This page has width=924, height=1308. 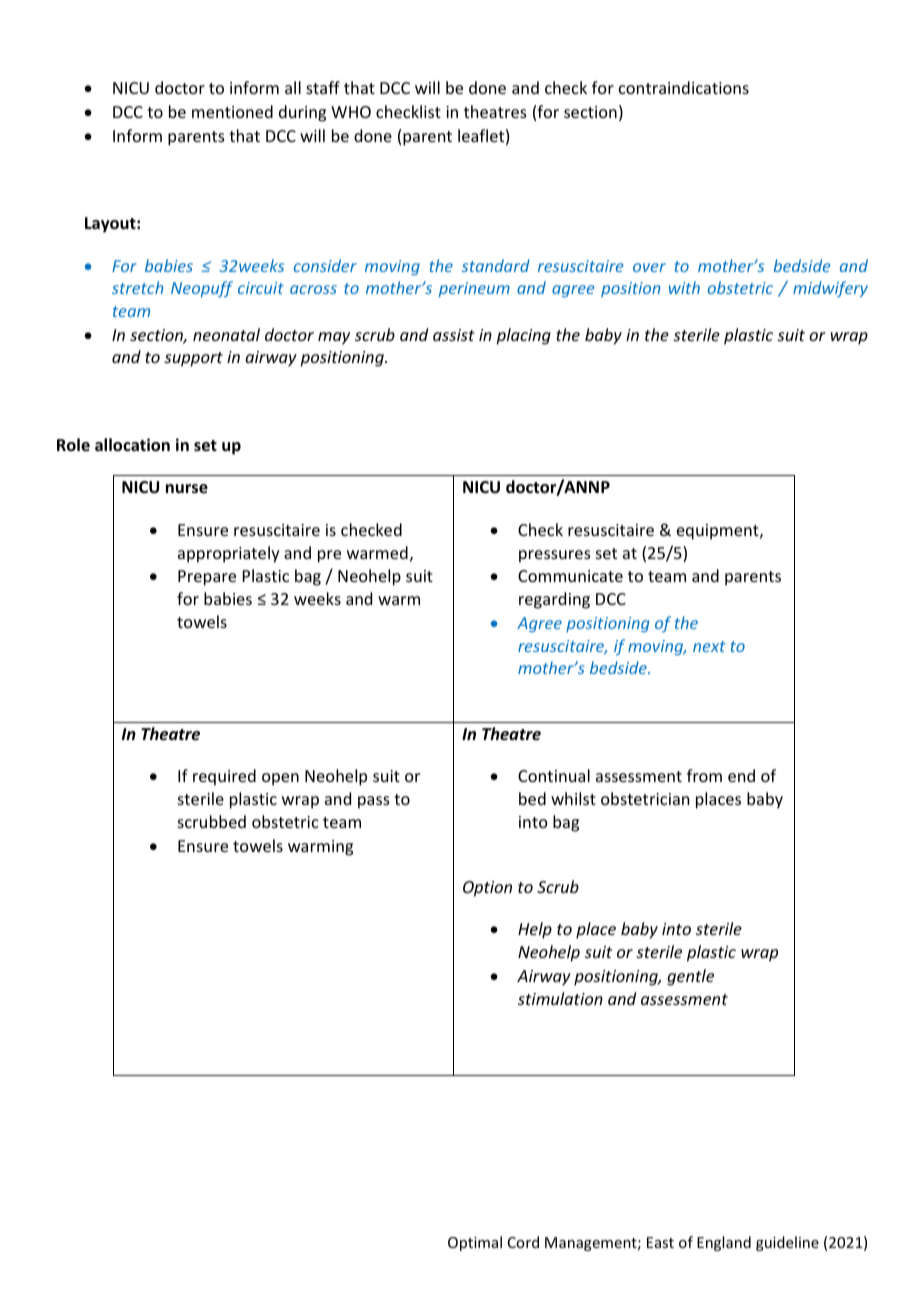 I want to click on Optimal, so click(x=475, y=1243).
